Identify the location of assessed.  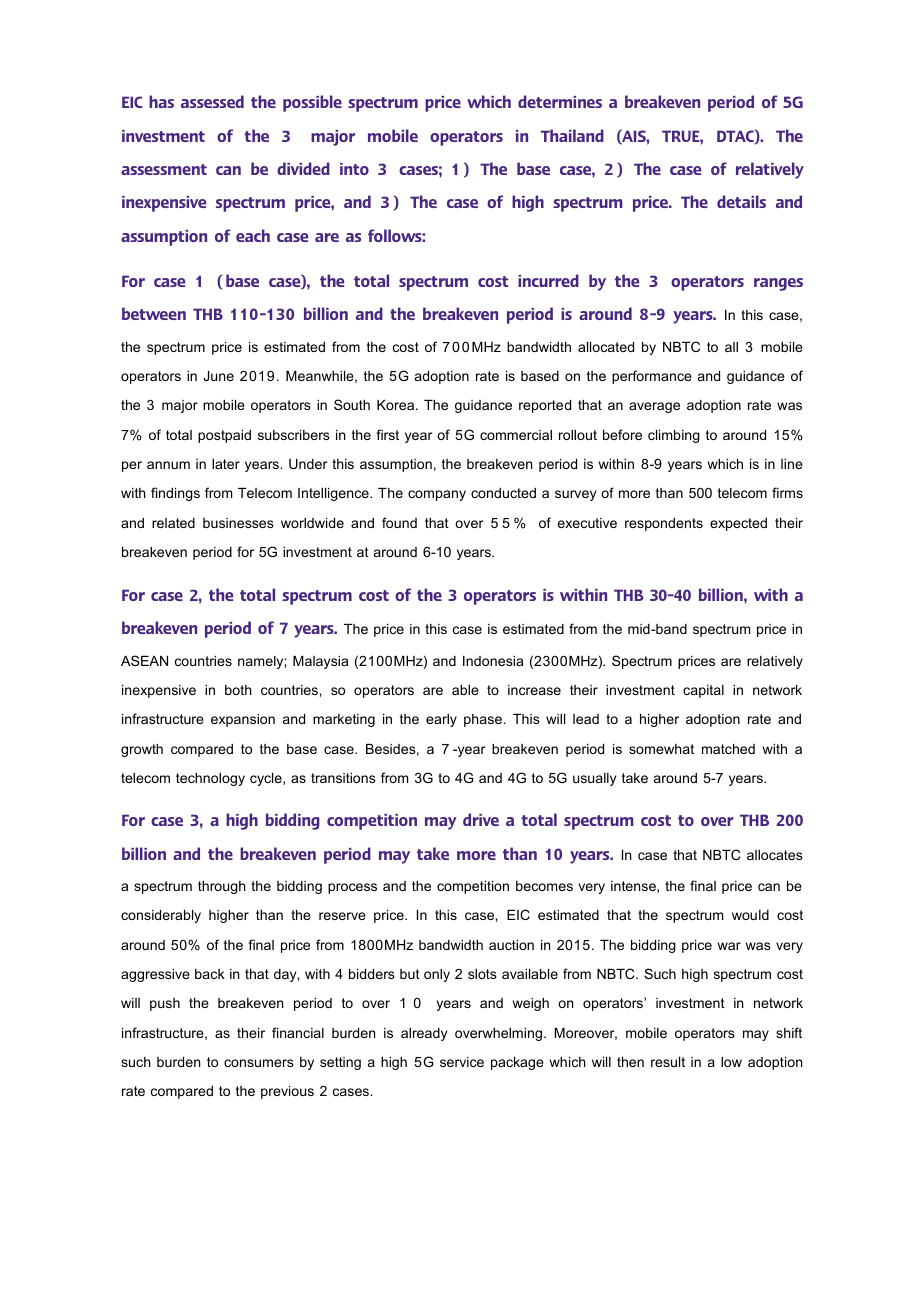
(212, 101).
